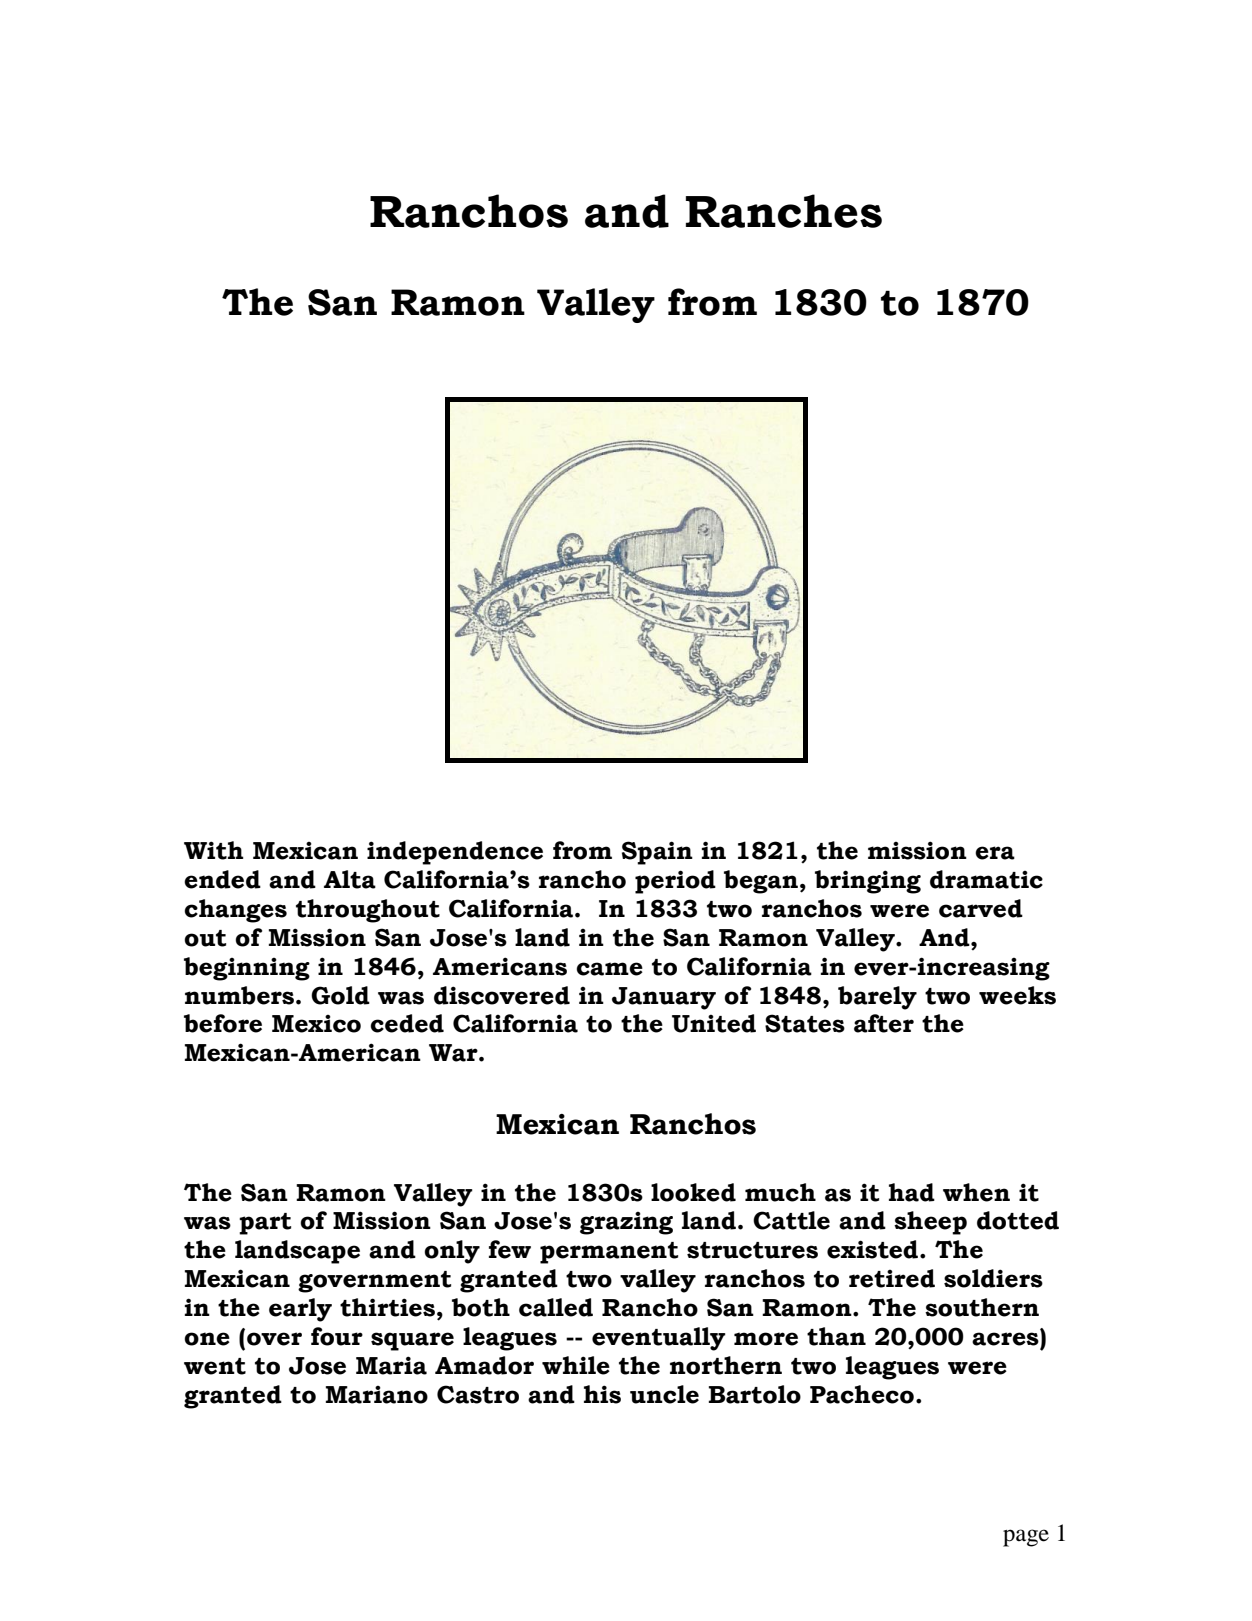 Image resolution: width=1252 pixels, height=1621 pixels. Describe the element at coordinates (602, 1394) in the page. I see `his` at that location.
